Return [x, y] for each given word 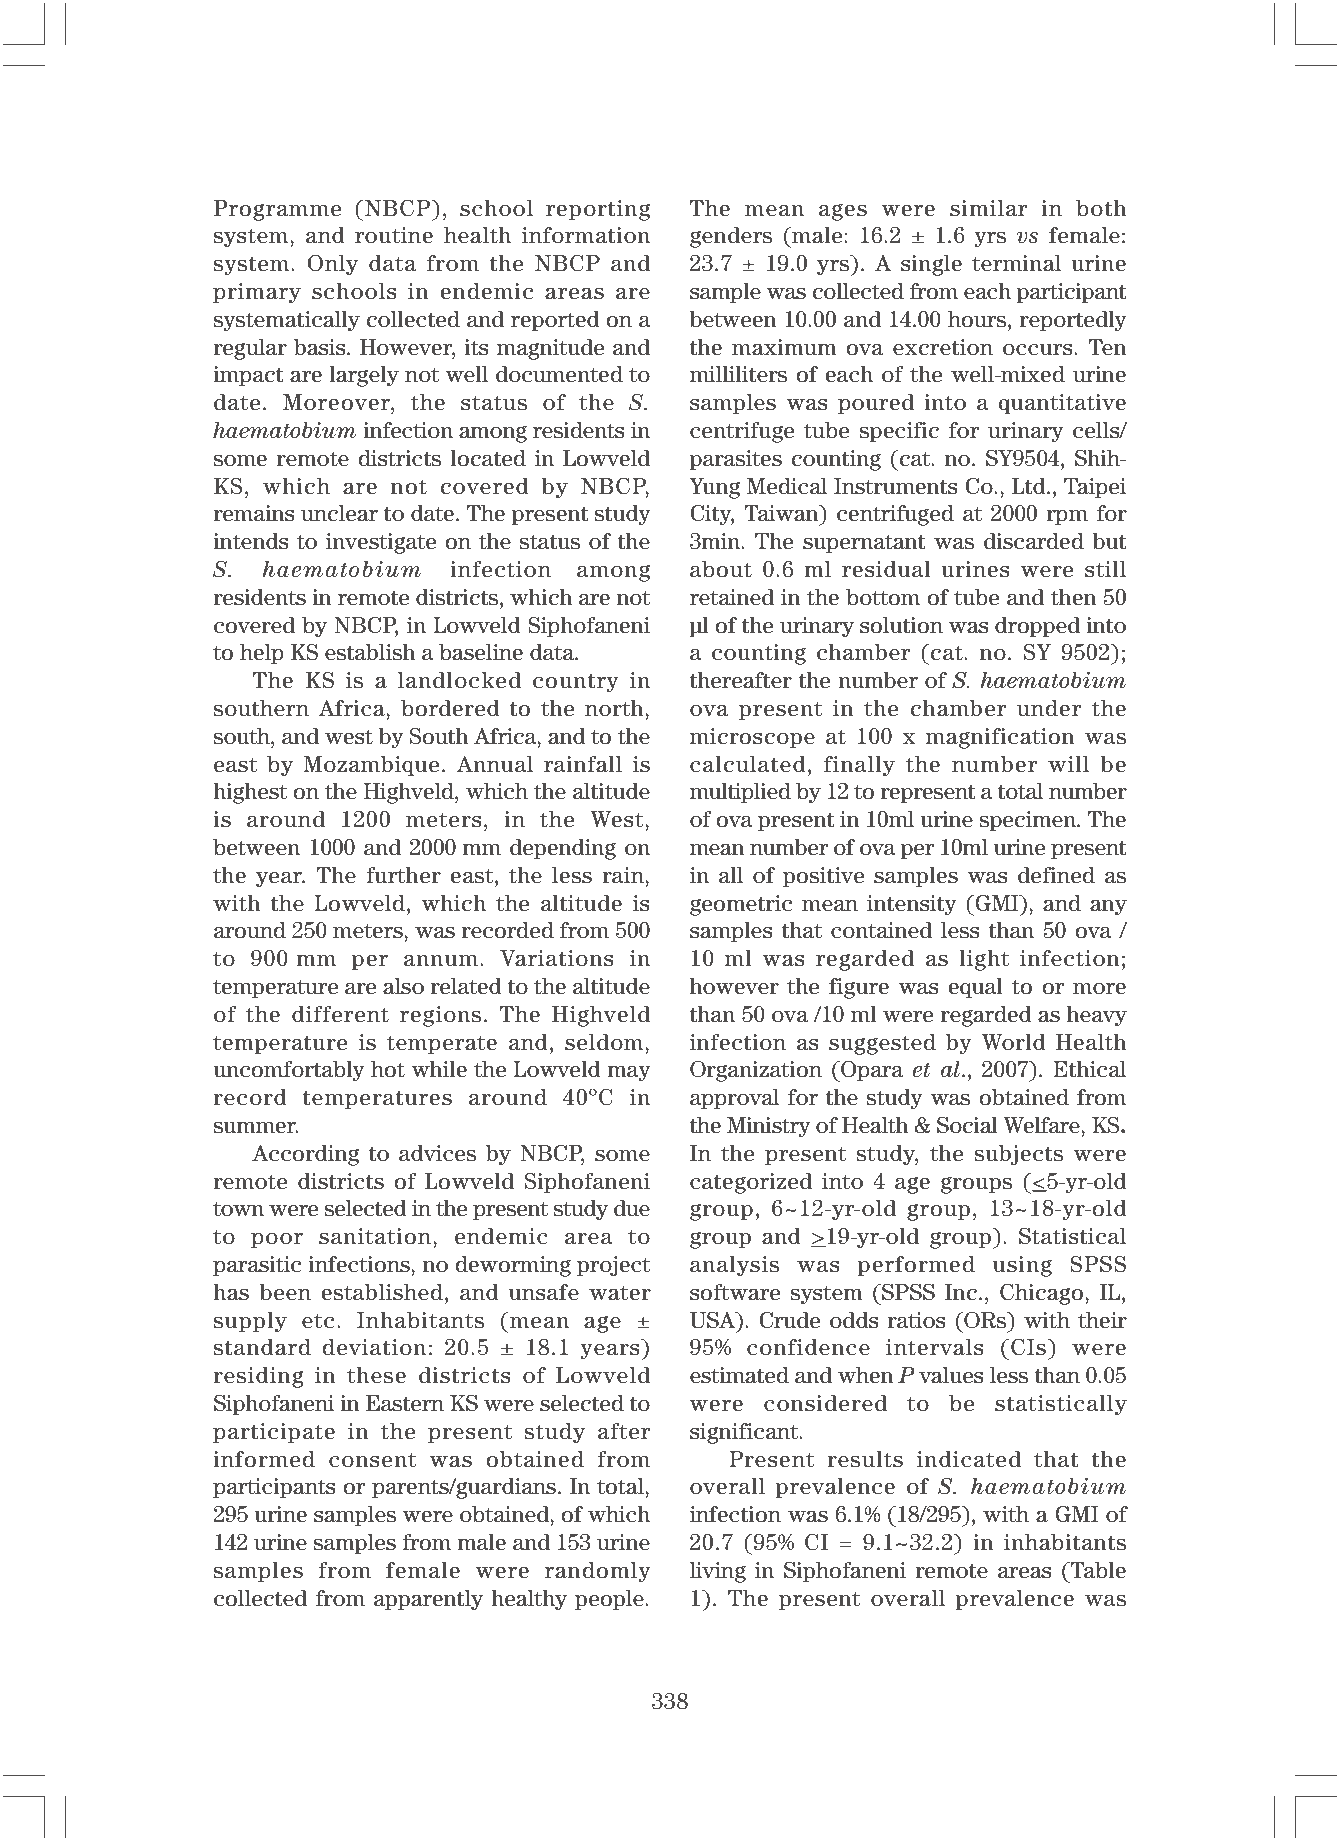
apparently [428, 1600]
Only [332, 265]
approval [734, 1099]
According [305, 1155]
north [615, 708]
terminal [1016, 263]
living [718, 1572]
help [262, 654]
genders [731, 237]
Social [967, 1125]
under [1049, 708]
